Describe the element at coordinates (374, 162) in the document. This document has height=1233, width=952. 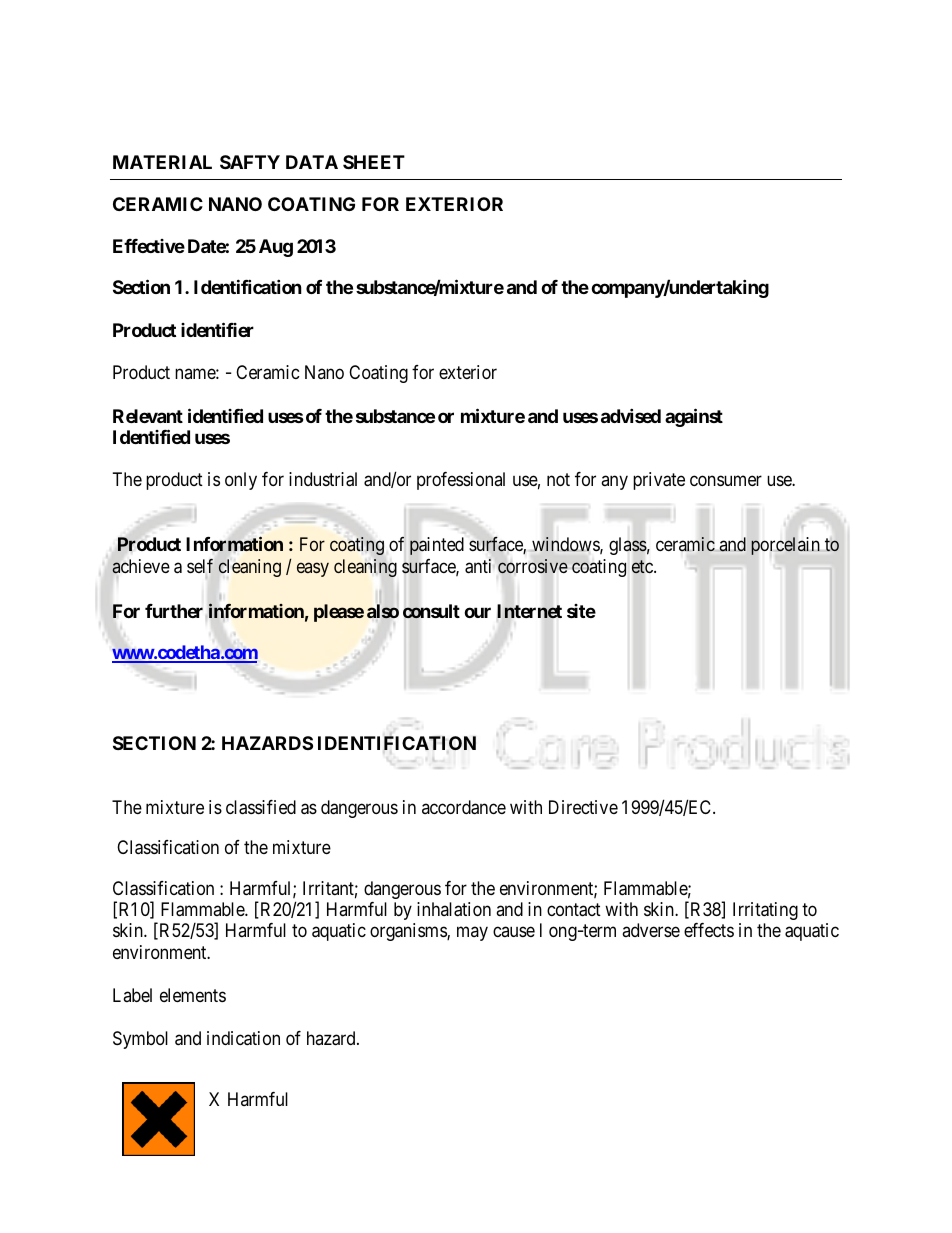
I see `SHEET` at that location.
